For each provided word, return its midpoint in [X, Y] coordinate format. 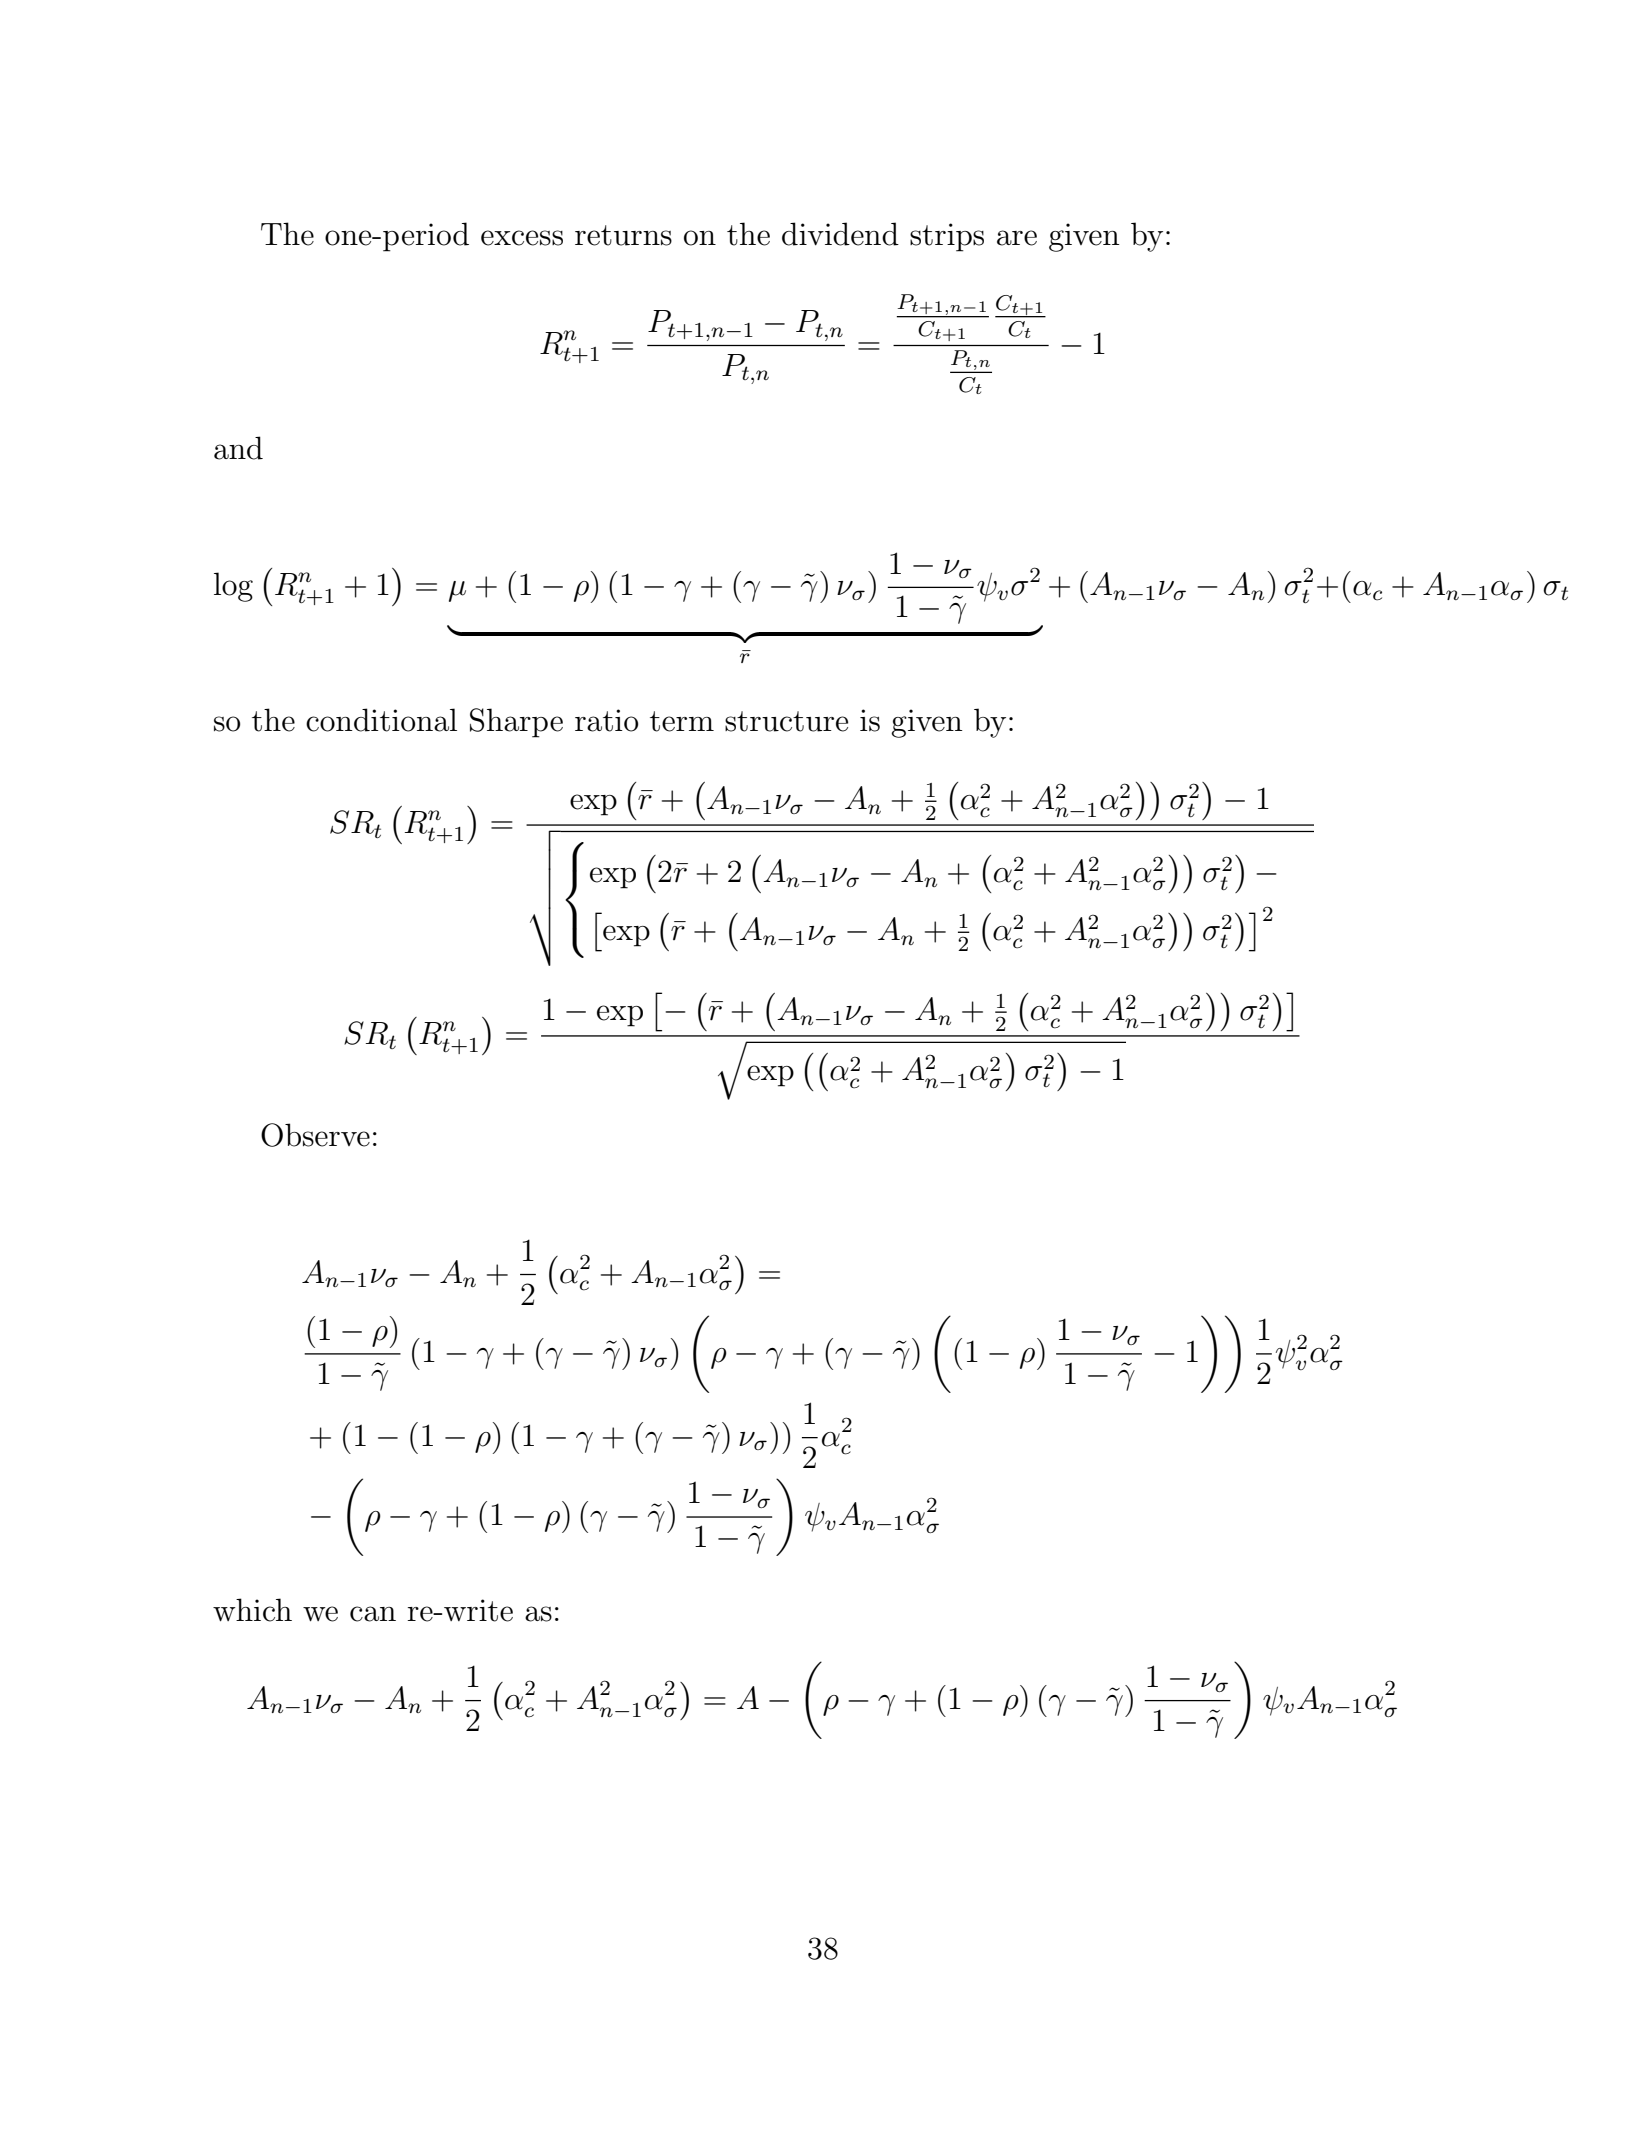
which [252, 1610]
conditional [381, 720]
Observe [315, 1135]
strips [947, 237]
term [682, 721]
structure [786, 721]
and [238, 448]
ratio [606, 720]
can [373, 1614]
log [233, 587]
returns [623, 235]
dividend [840, 234]
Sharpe [516, 723]
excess [522, 238]
